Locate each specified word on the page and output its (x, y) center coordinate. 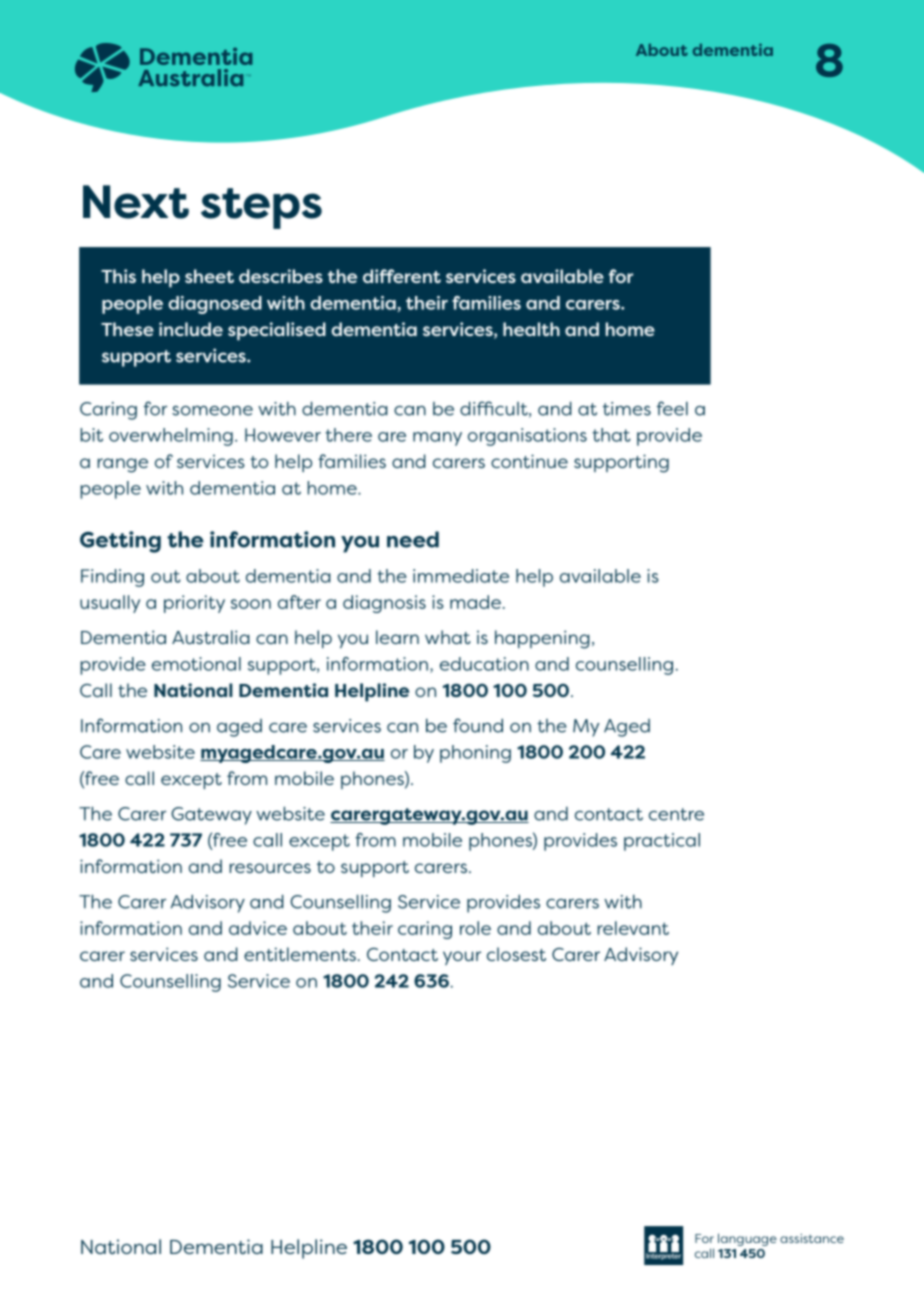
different (402, 276)
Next (136, 202)
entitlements (300, 954)
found (478, 725)
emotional (196, 664)
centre (676, 814)
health (531, 329)
